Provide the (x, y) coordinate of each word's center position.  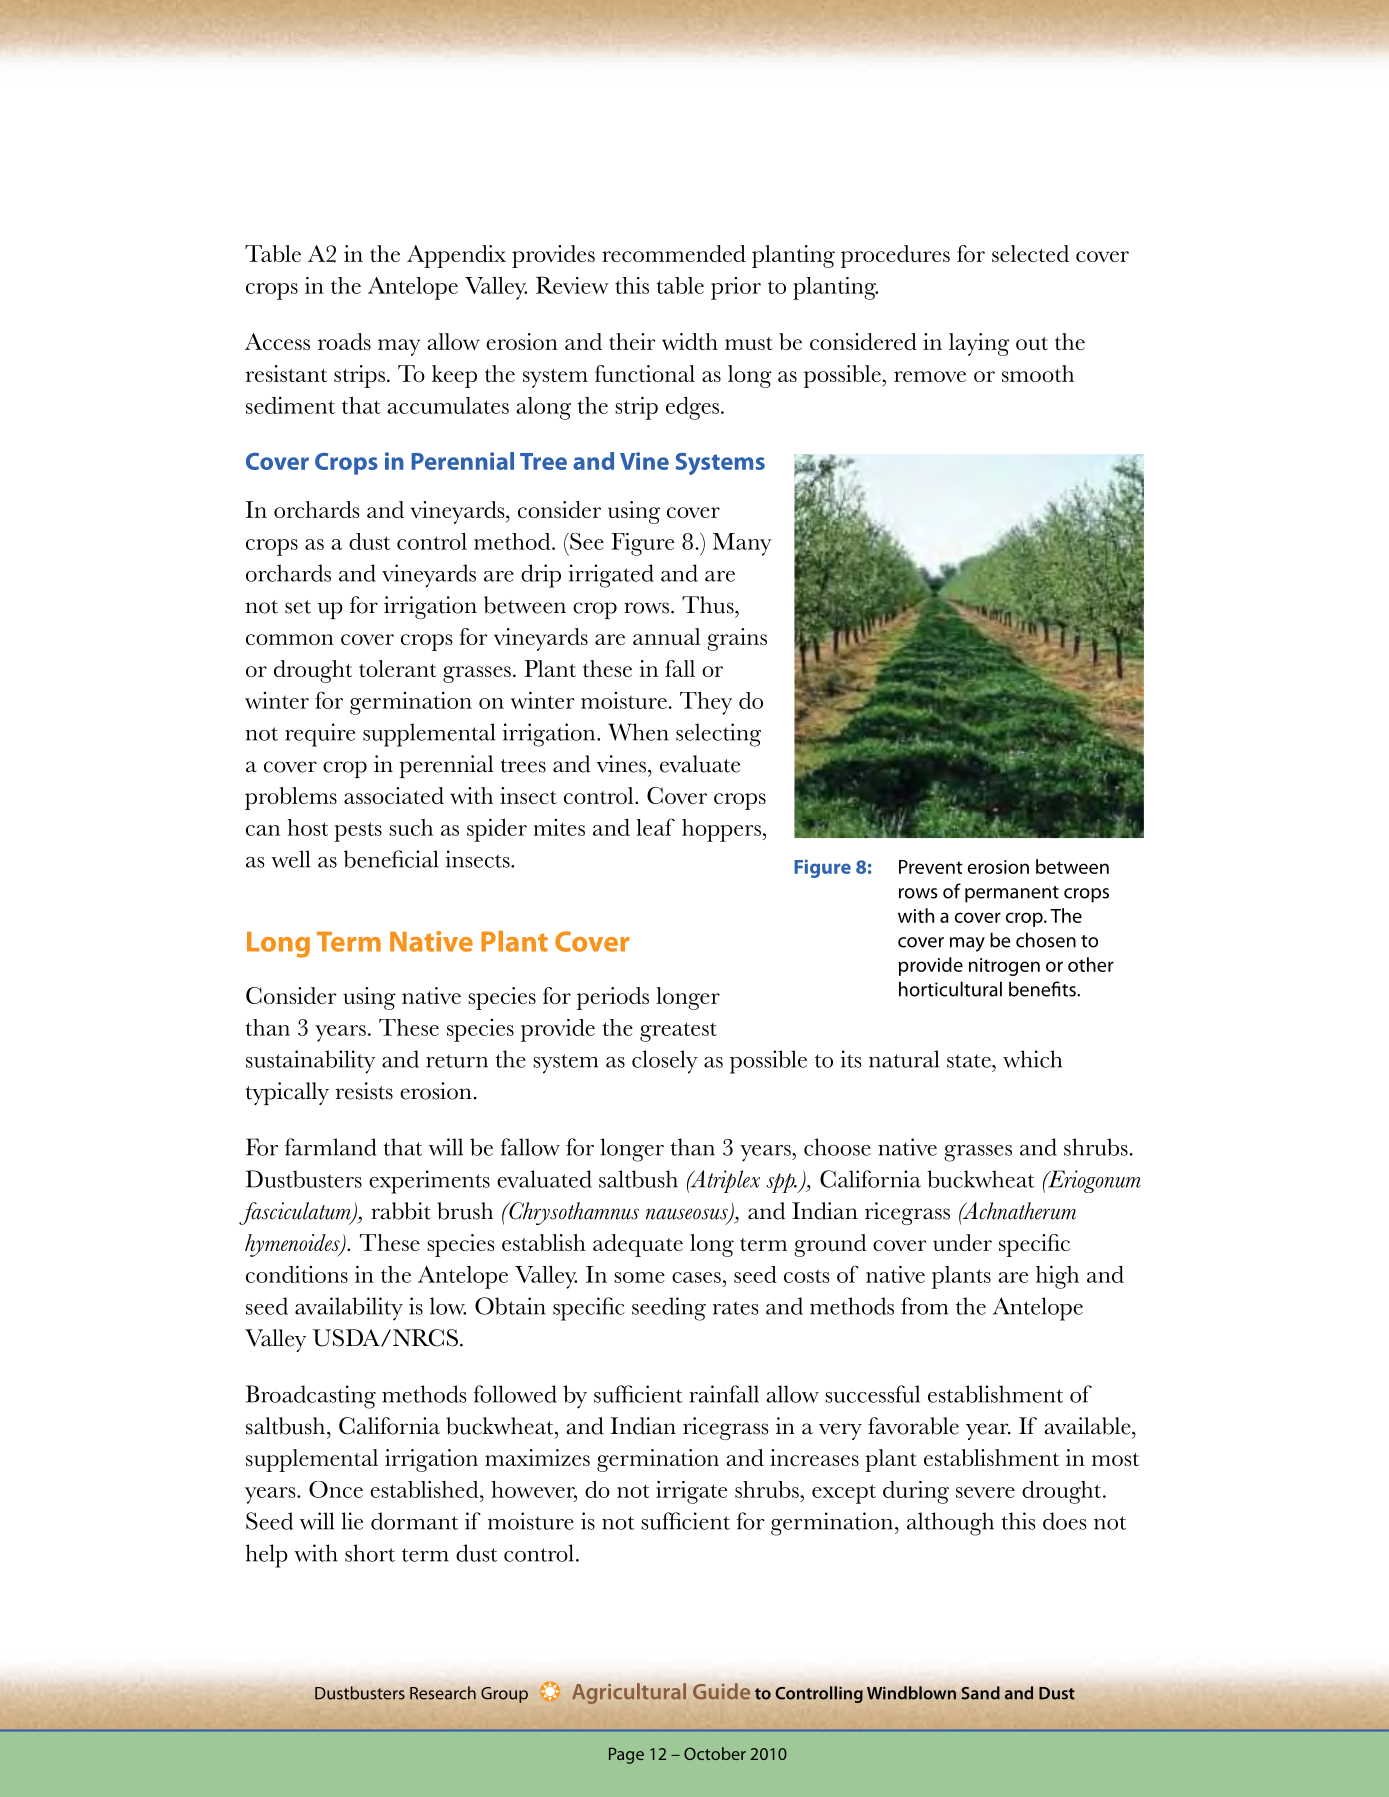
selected (1030, 253)
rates (736, 1308)
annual (667, 636)
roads (344, 341)
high (1057, 1277)
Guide (721, 1691)
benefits (1043, 989)
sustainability (310, 1062)
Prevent (931, 867)
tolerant (398, 668)
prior (736, 288)
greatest (678, 1032)
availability (349, 1309)
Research (443, 1693)
